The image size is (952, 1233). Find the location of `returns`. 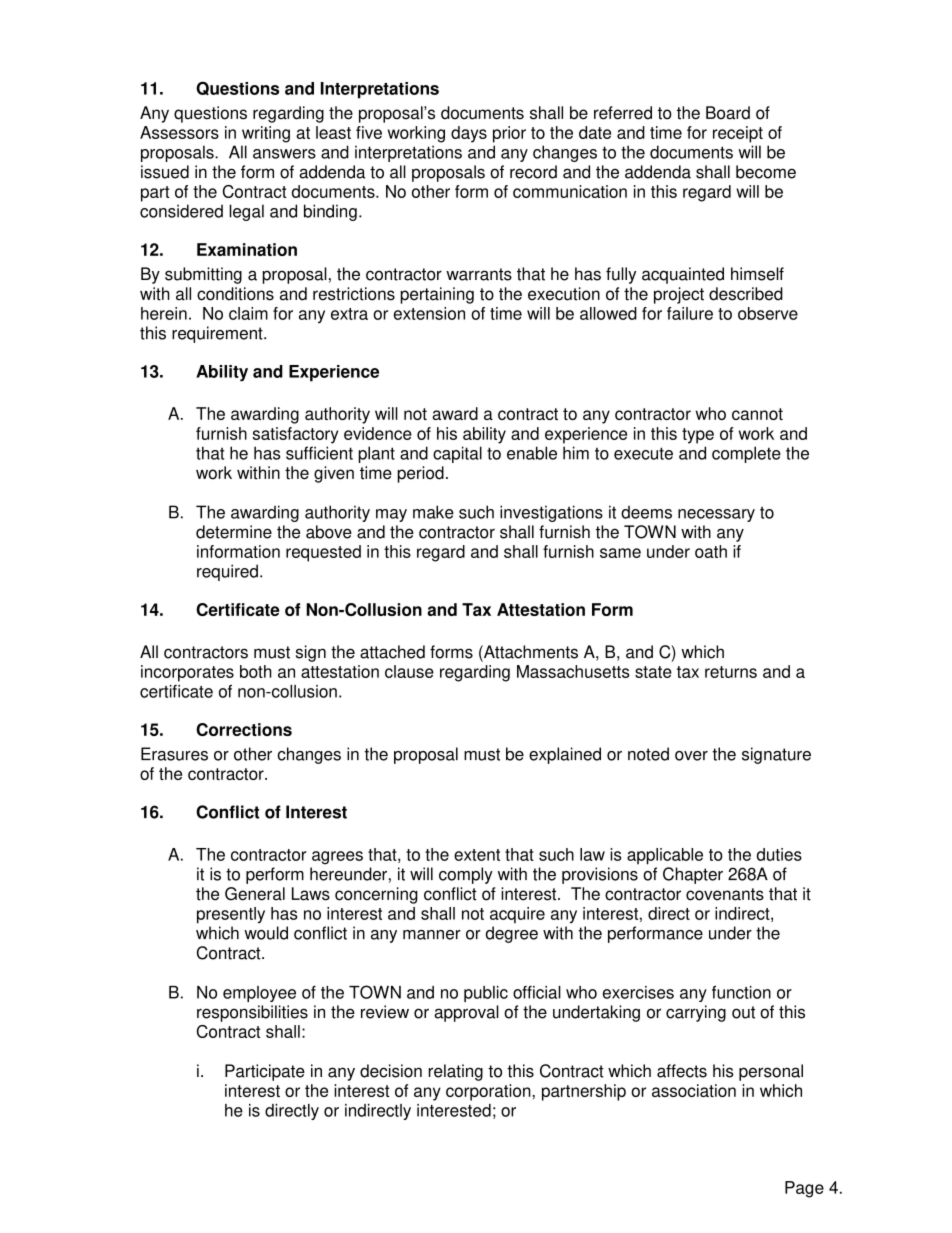

returns is located at coordinates (731, 672).
